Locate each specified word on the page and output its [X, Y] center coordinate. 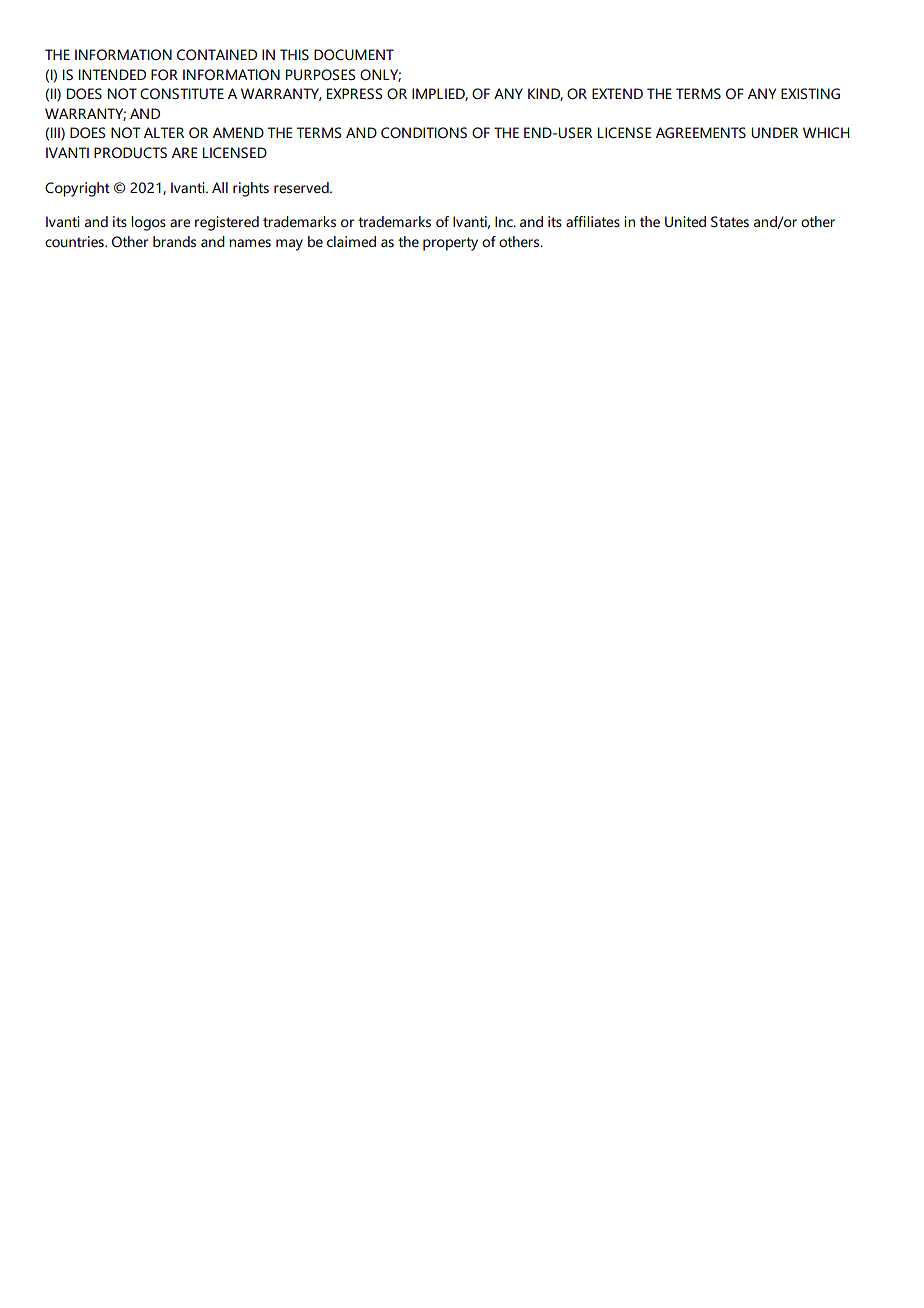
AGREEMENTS [701, 132]
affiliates [593, 221]
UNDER [775, 132]
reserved [302, 187]
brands [174, 241]
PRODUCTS [130, 152]
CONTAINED [217, 54]
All [220, 187]
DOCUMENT [354, 54]
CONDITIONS [424, 132]
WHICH [826, 132]
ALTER [164, 132]
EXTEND [617, 93]
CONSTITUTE [182, 93]
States [730, 221]
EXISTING [810, 93]
